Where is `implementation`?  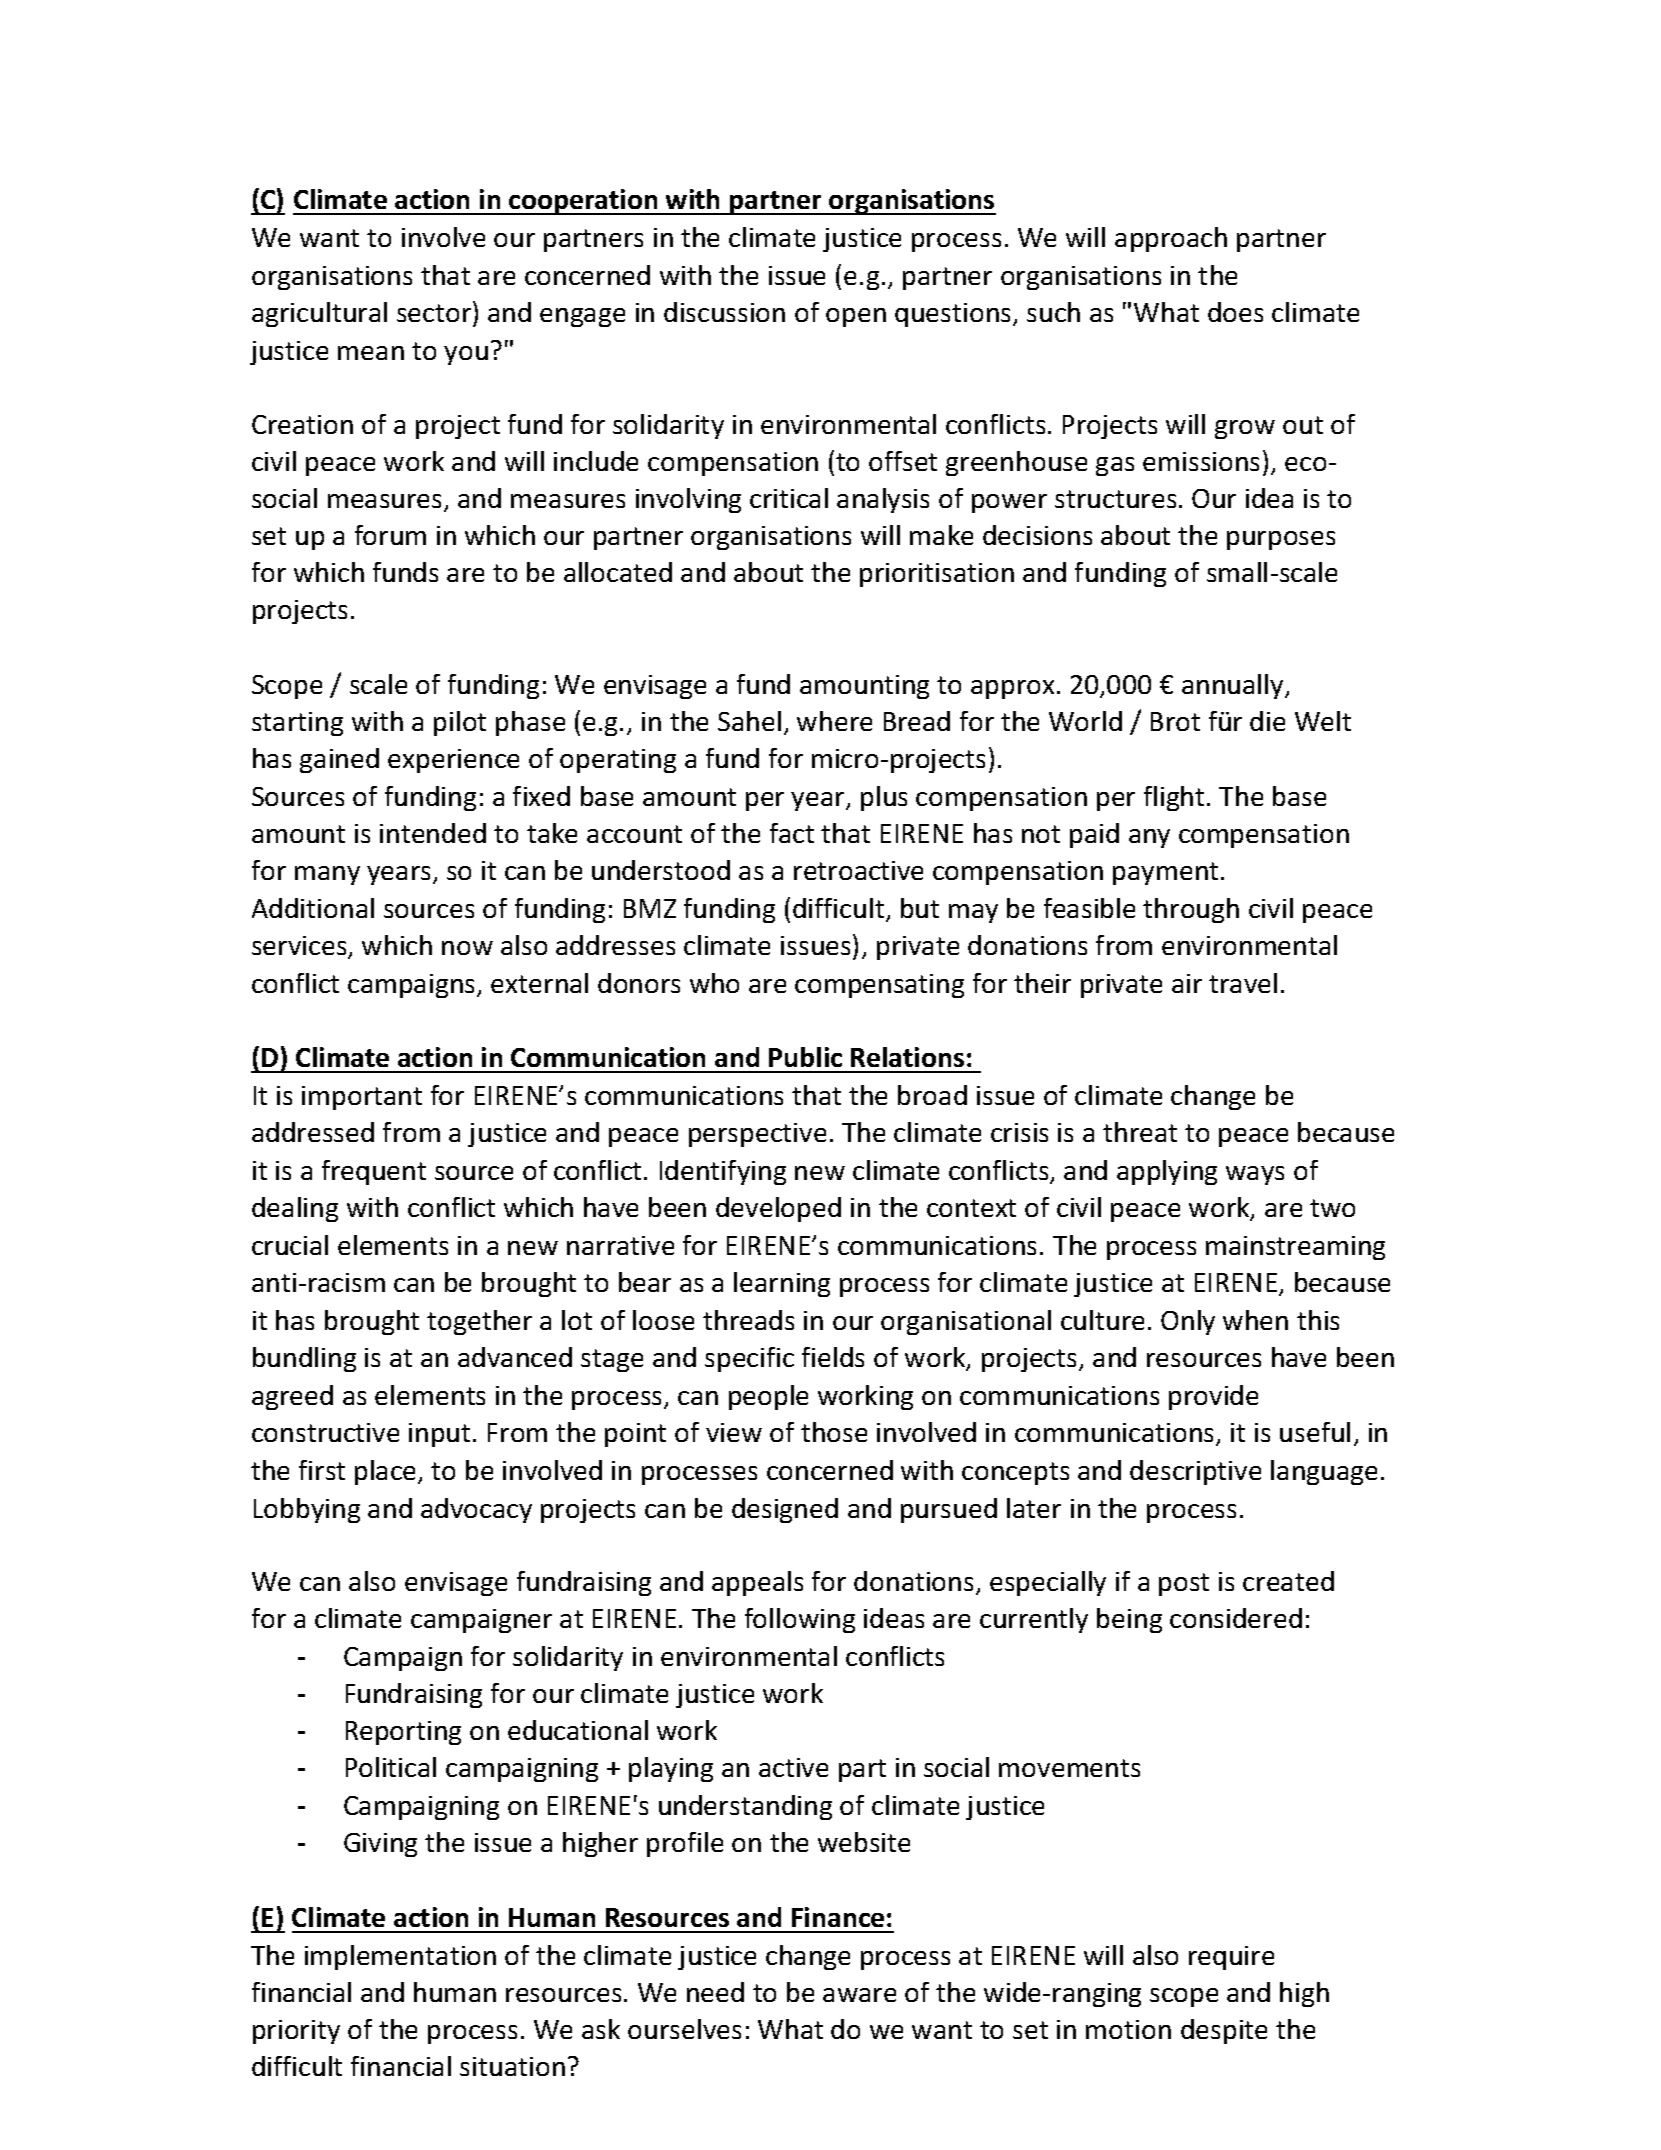 implementation is located at coordinates (400, 1957).
